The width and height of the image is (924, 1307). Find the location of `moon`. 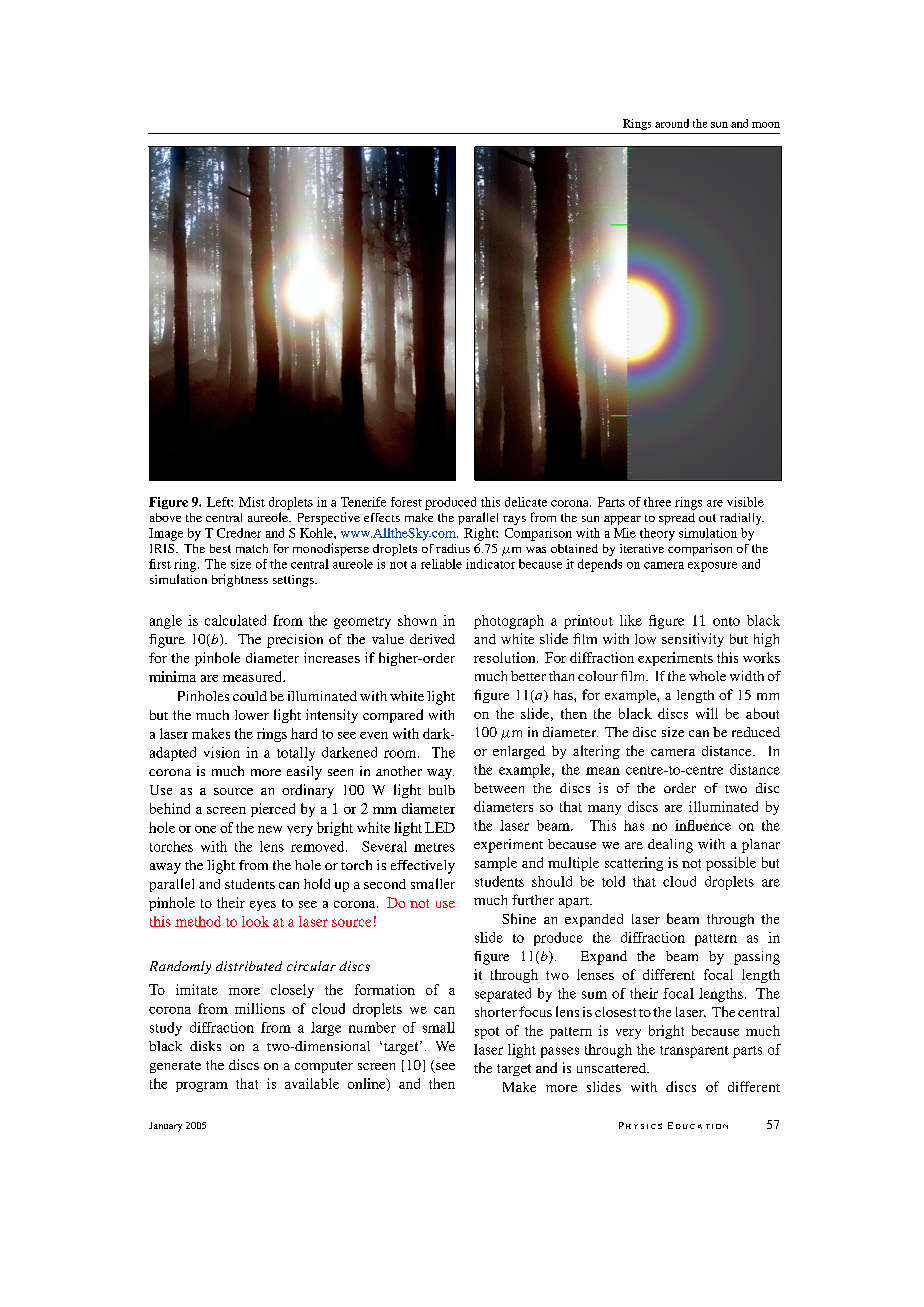

moon is located at coordinates (766, 125).
